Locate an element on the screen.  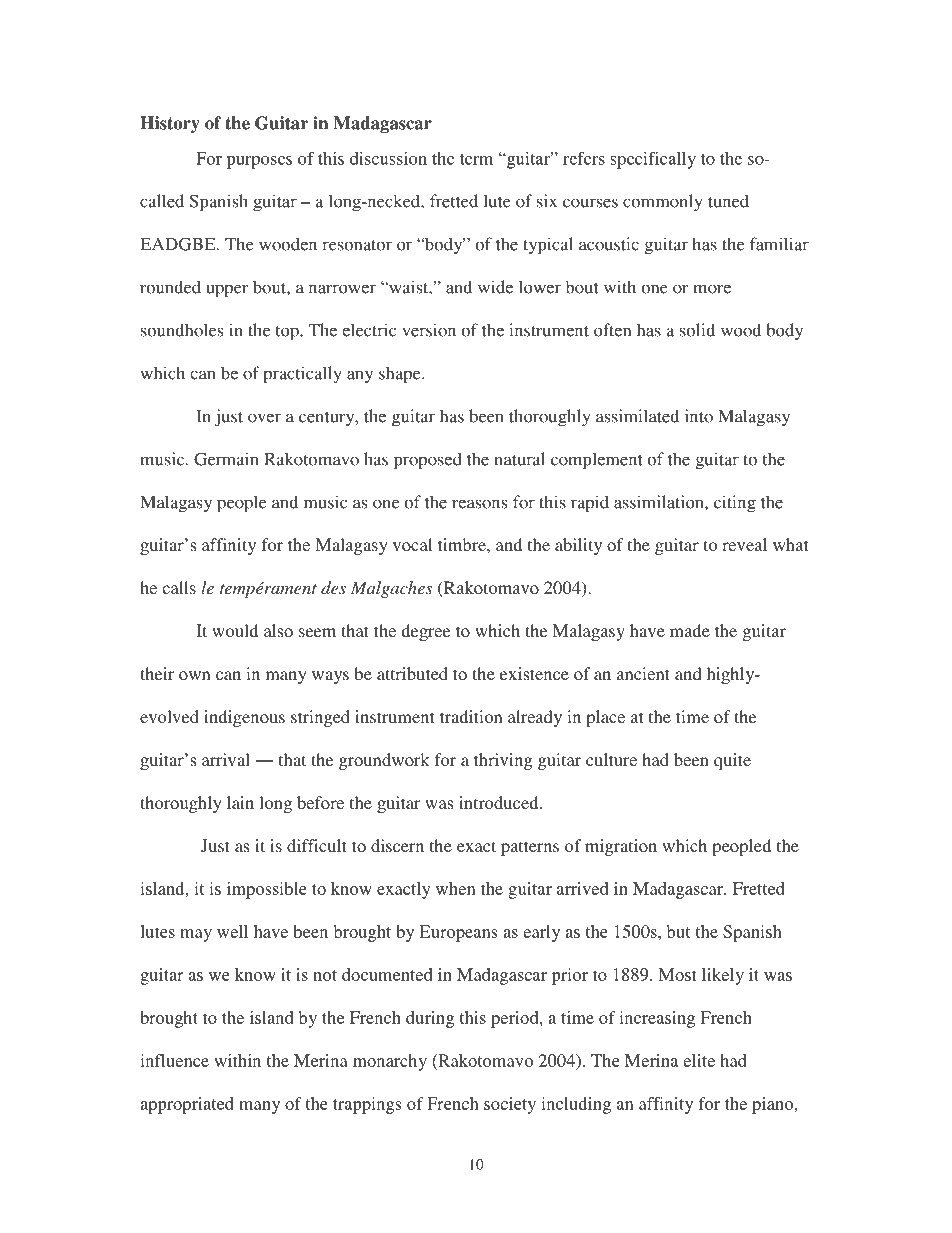
purposes is located at coordinates (259, 162).
